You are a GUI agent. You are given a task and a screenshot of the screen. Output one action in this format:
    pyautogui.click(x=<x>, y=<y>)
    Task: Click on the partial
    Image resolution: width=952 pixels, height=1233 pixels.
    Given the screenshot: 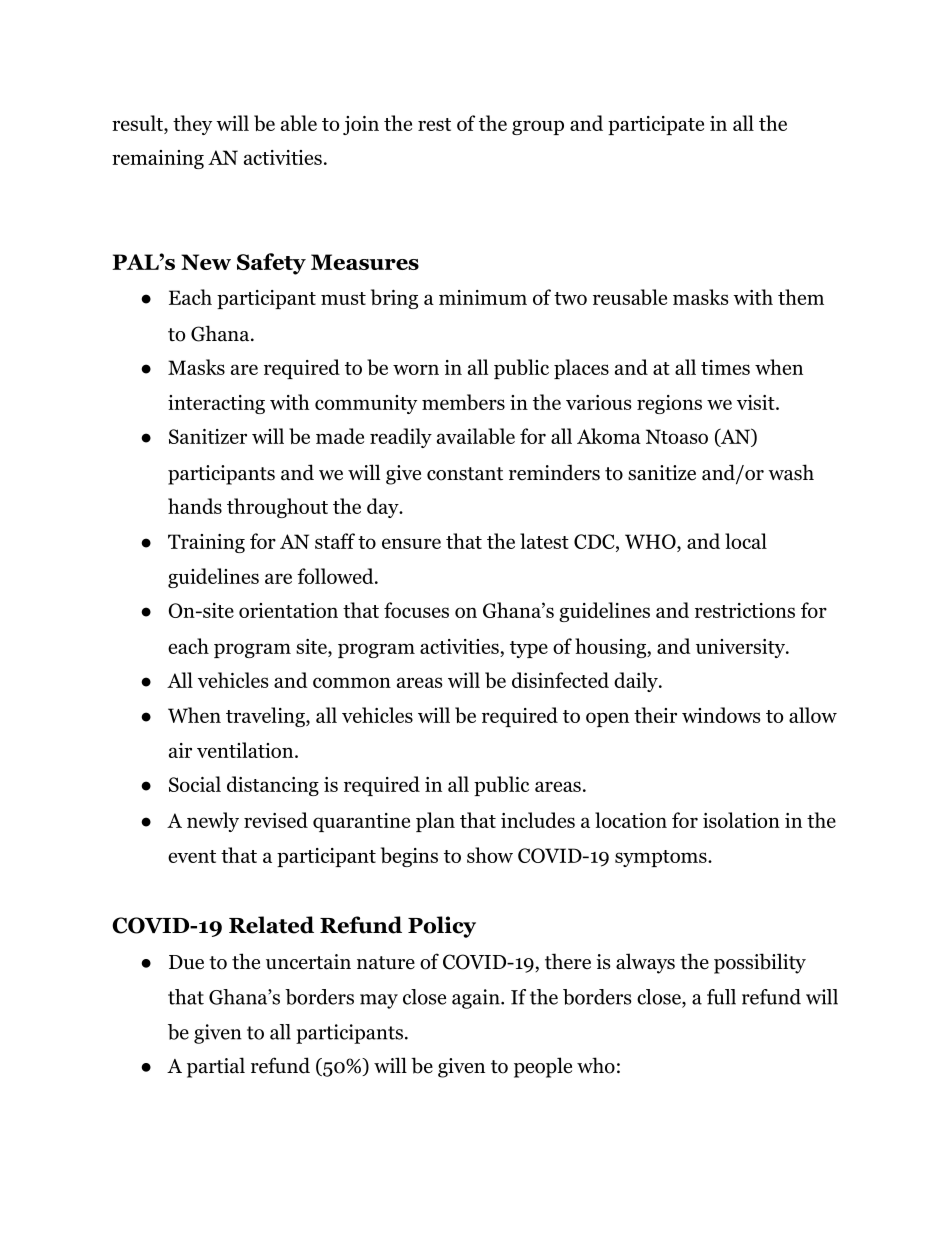 What is the action you would take?
    pyautogui.click(x=216, y=1067)
